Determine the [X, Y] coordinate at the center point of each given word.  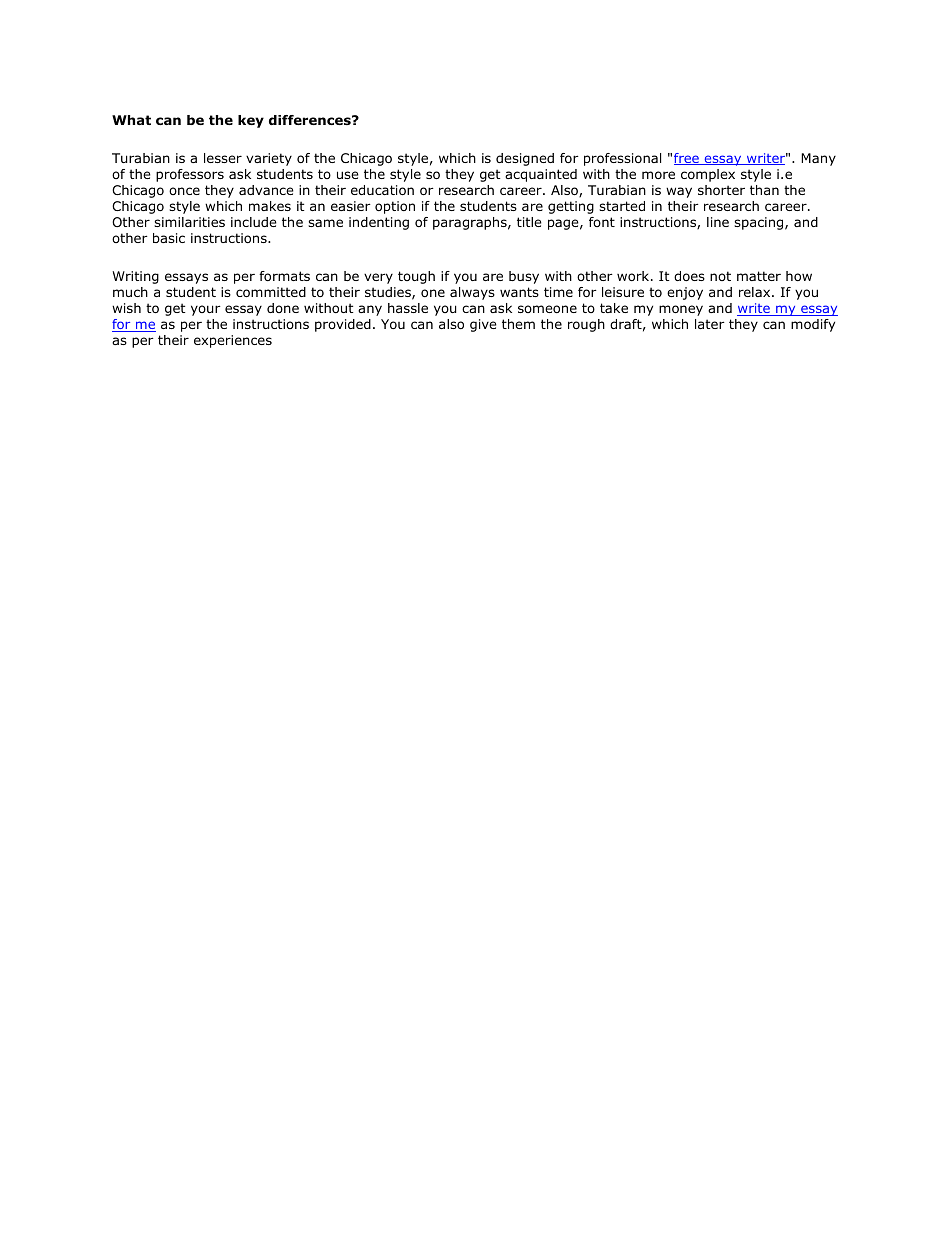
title [529, 222]
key [251, 121]
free [687, 159]
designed [525, 159]
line [718, 222]
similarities [189, 222]
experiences [233, 341]
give [483, 325]
